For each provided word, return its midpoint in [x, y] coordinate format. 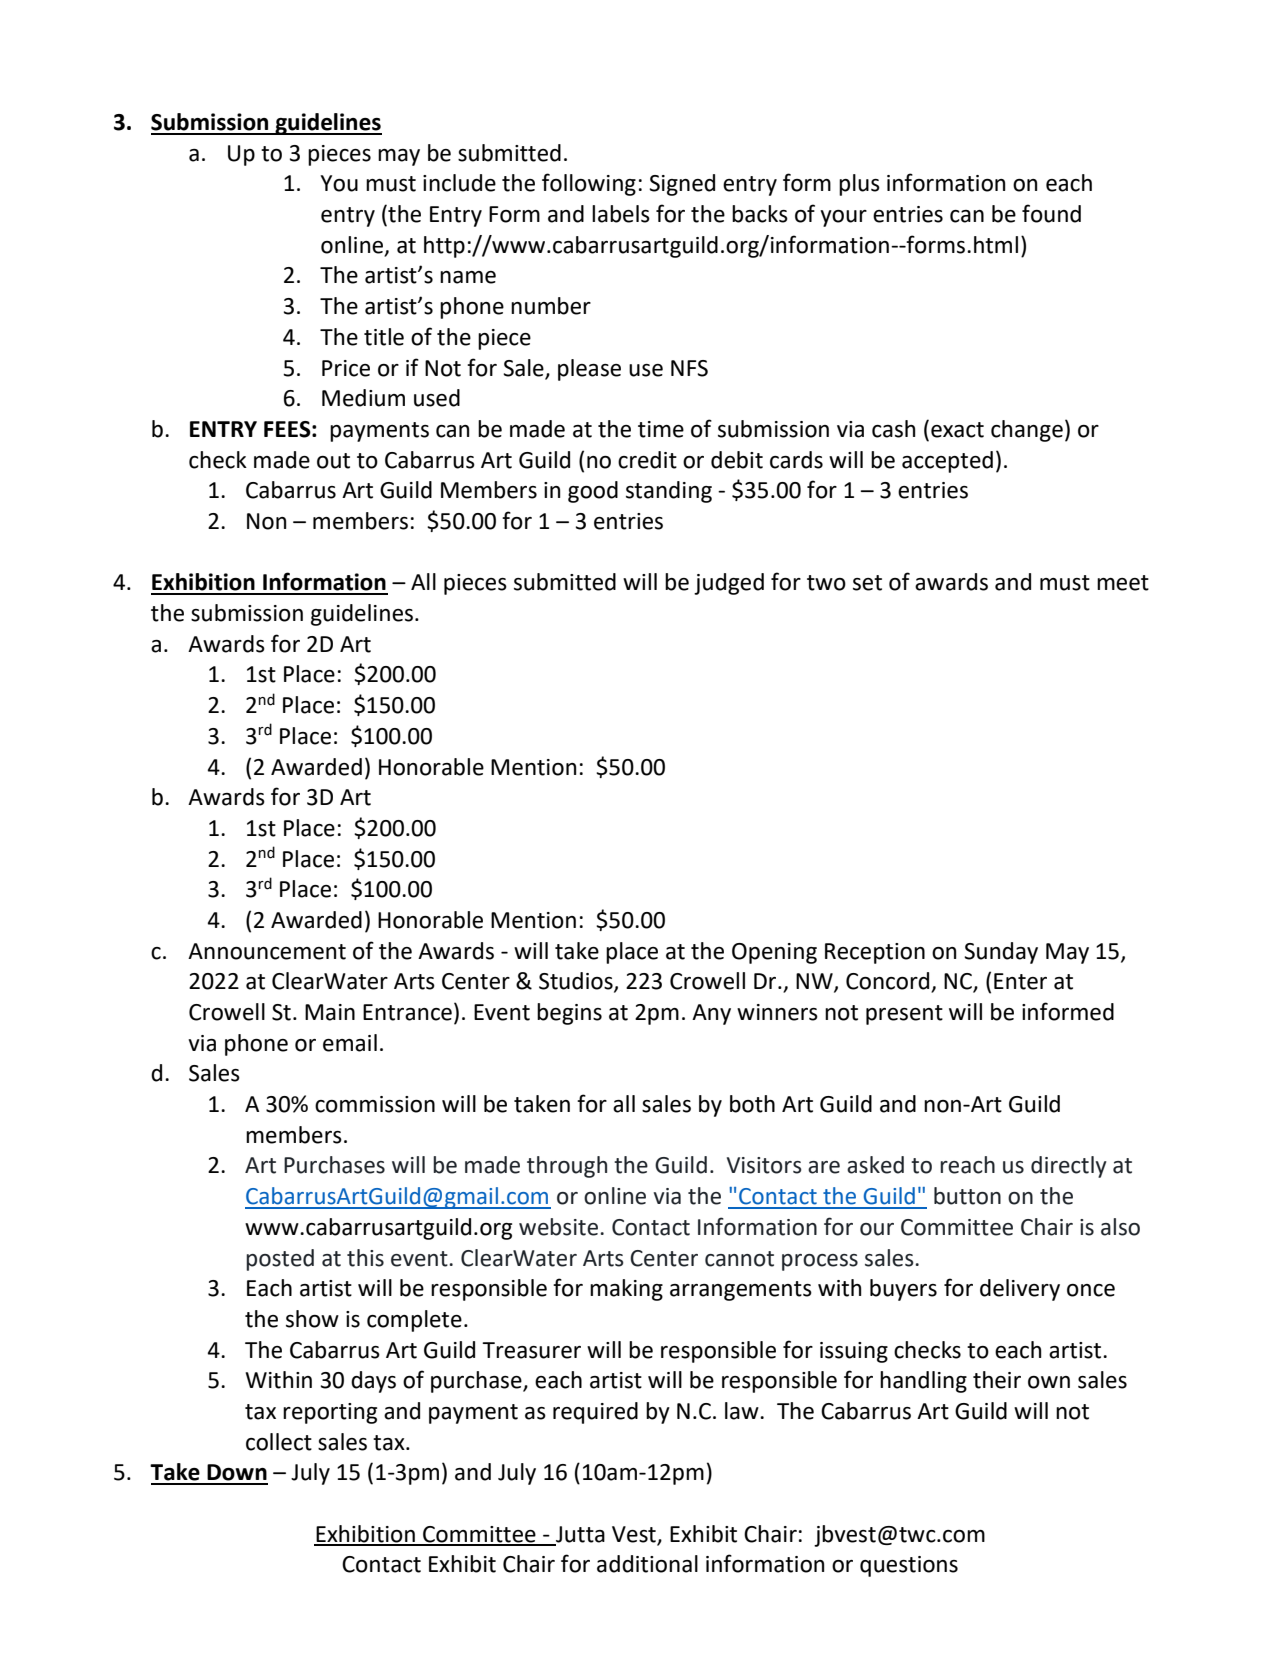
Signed [682, 185]
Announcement [267, 951]
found [1051, 213]
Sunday [1001, 953]
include [459, 183]
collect [279, 1442]
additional [647, 1564]
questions [909, 1566]
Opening [774, 953]
